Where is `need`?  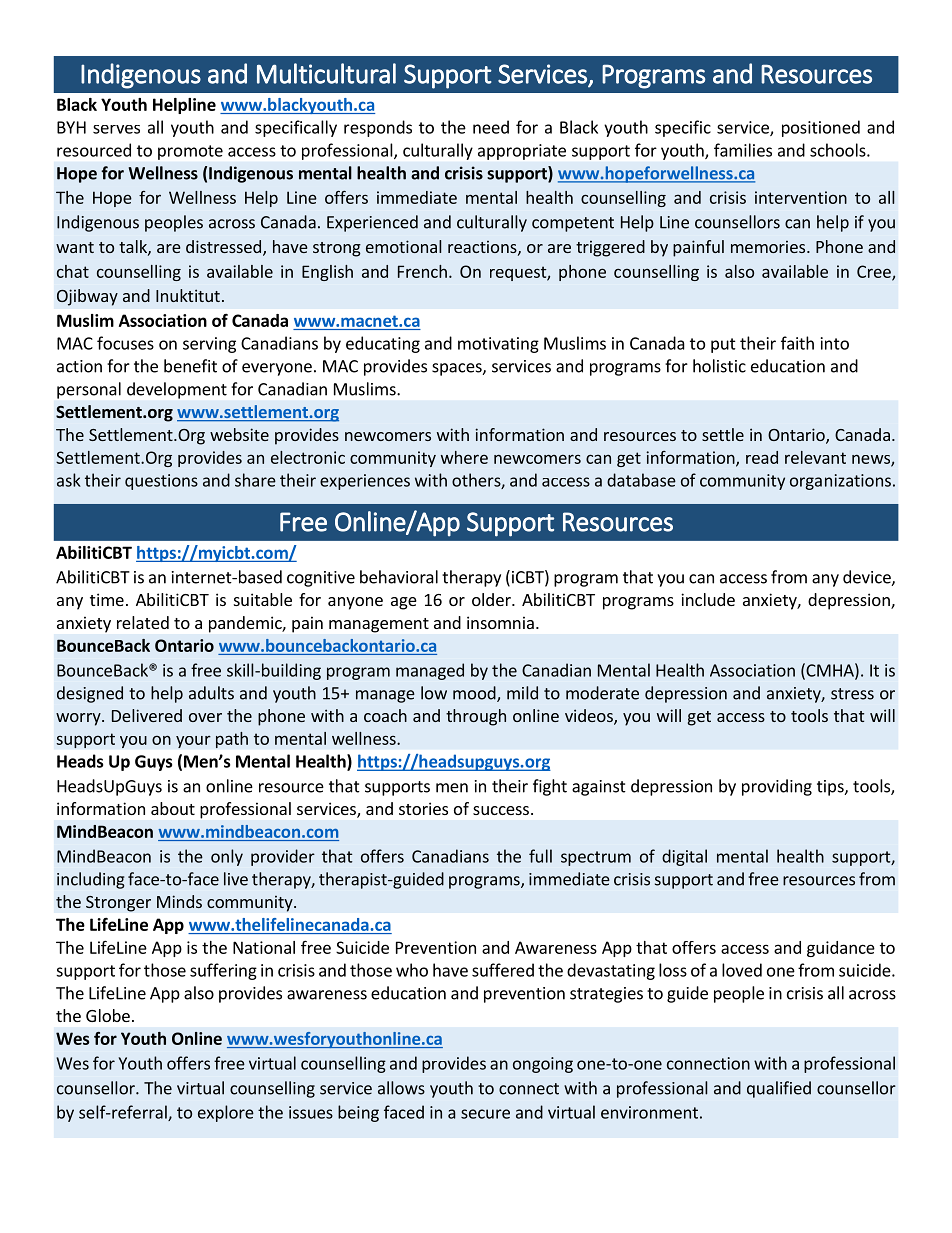
need is located at coordinates (491, 127).
